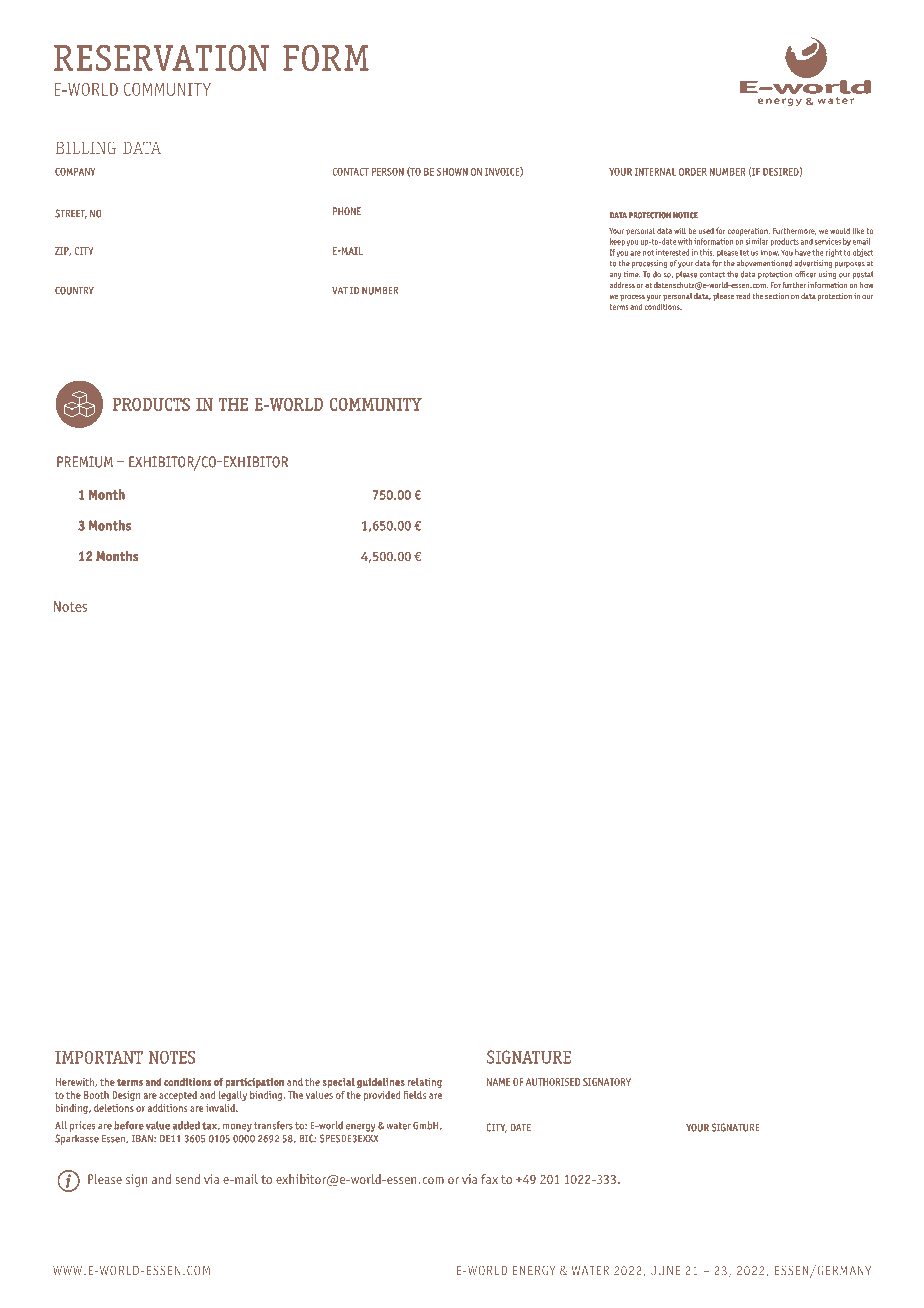  Describe the element at coordinates (489, 1179) in the page. I see `fax` at that location.
